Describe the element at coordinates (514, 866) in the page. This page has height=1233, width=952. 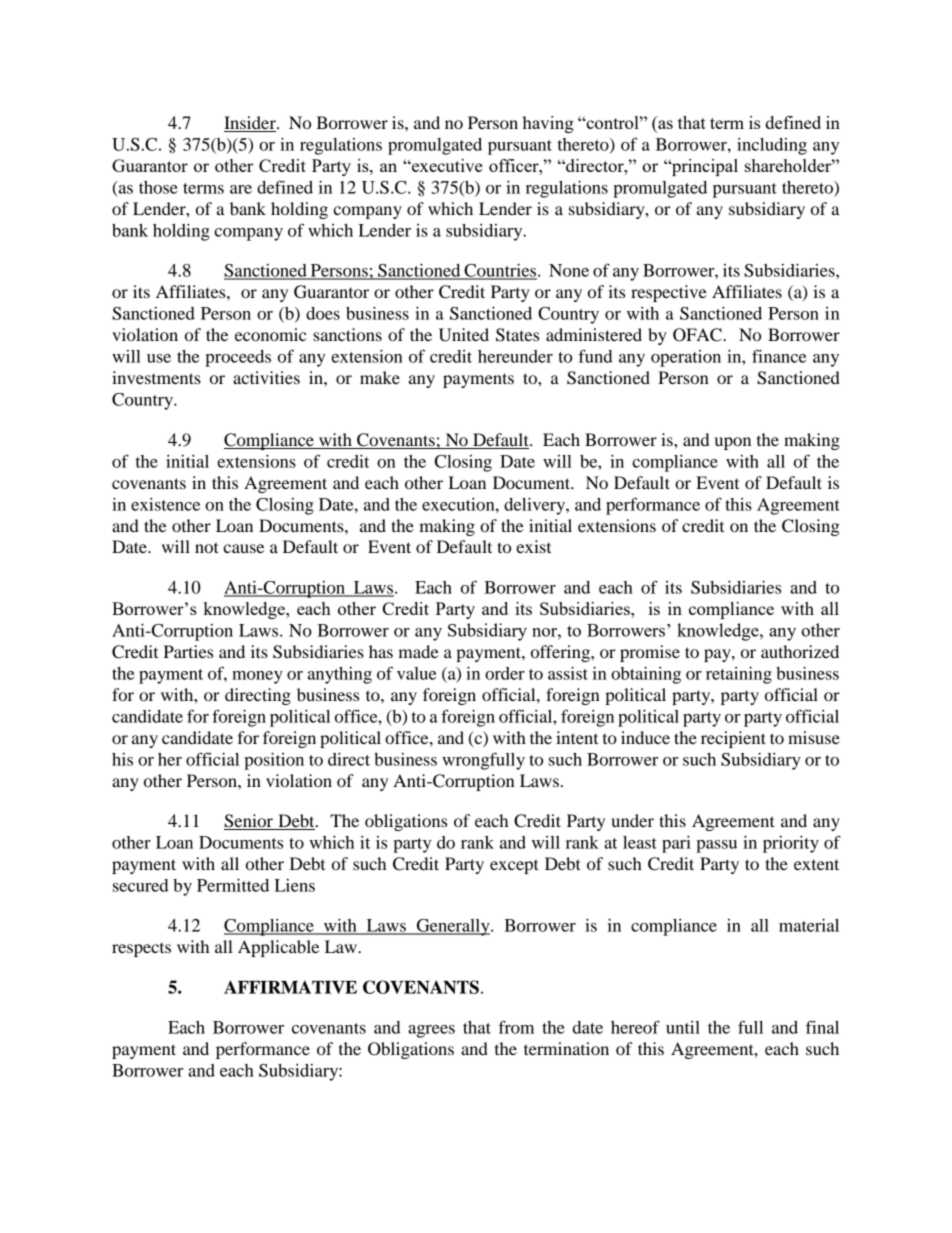
I see `except` at that location.
